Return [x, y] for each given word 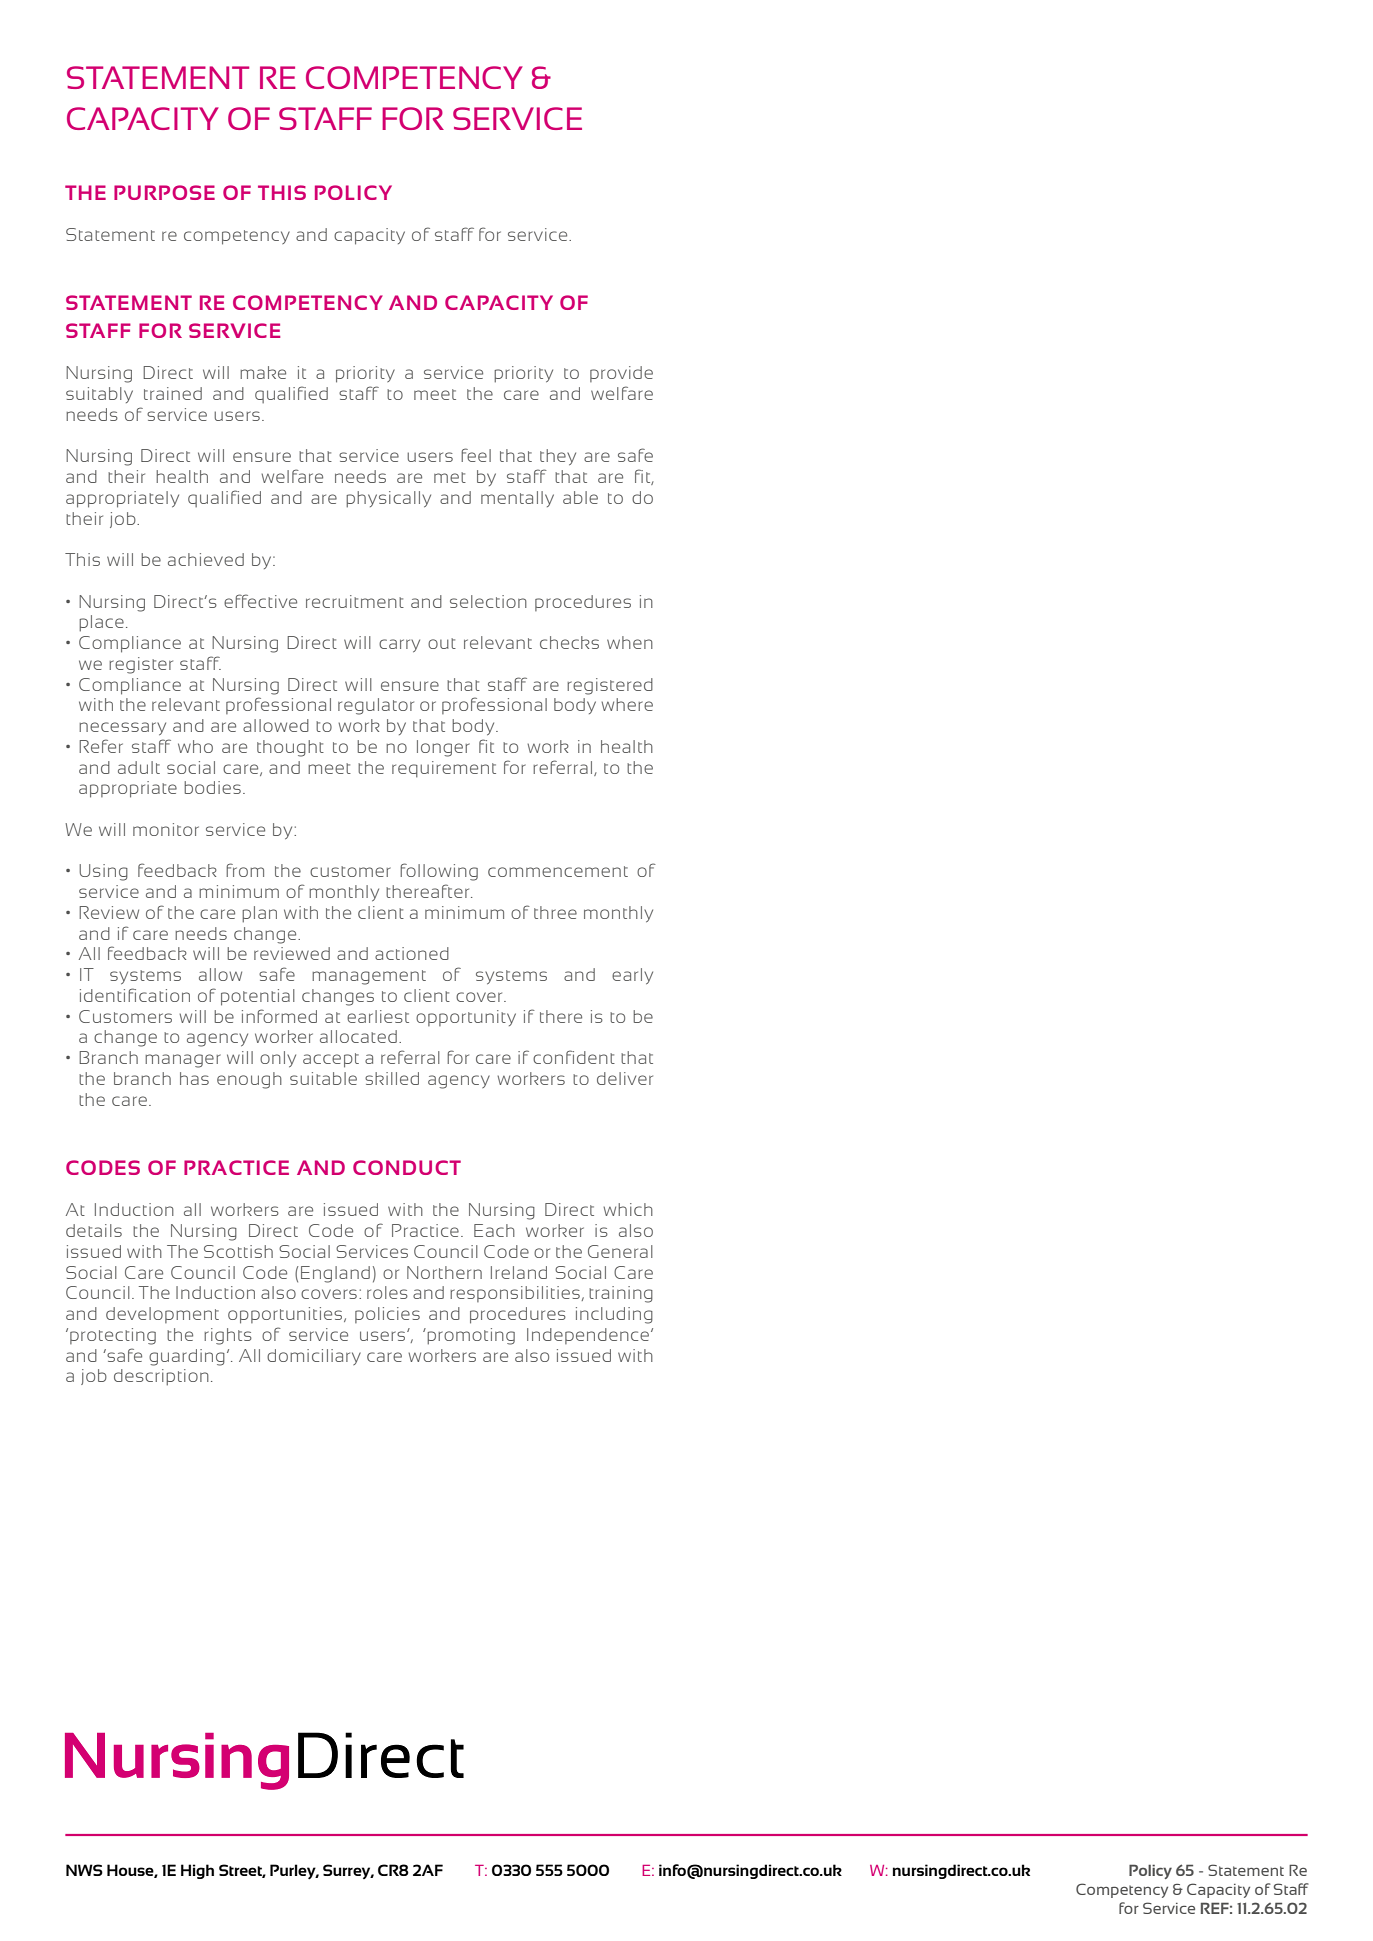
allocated [358, 1036]
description [161, 1377]
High [197, 1871]
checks [569, 642]
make [263, 372]
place [101, 623]
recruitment [355, 601]
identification [135, 995]
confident [574, 1057]
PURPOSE [164, 192]
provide [621, 374]
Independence [589, 1336]
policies [387, 1315]
